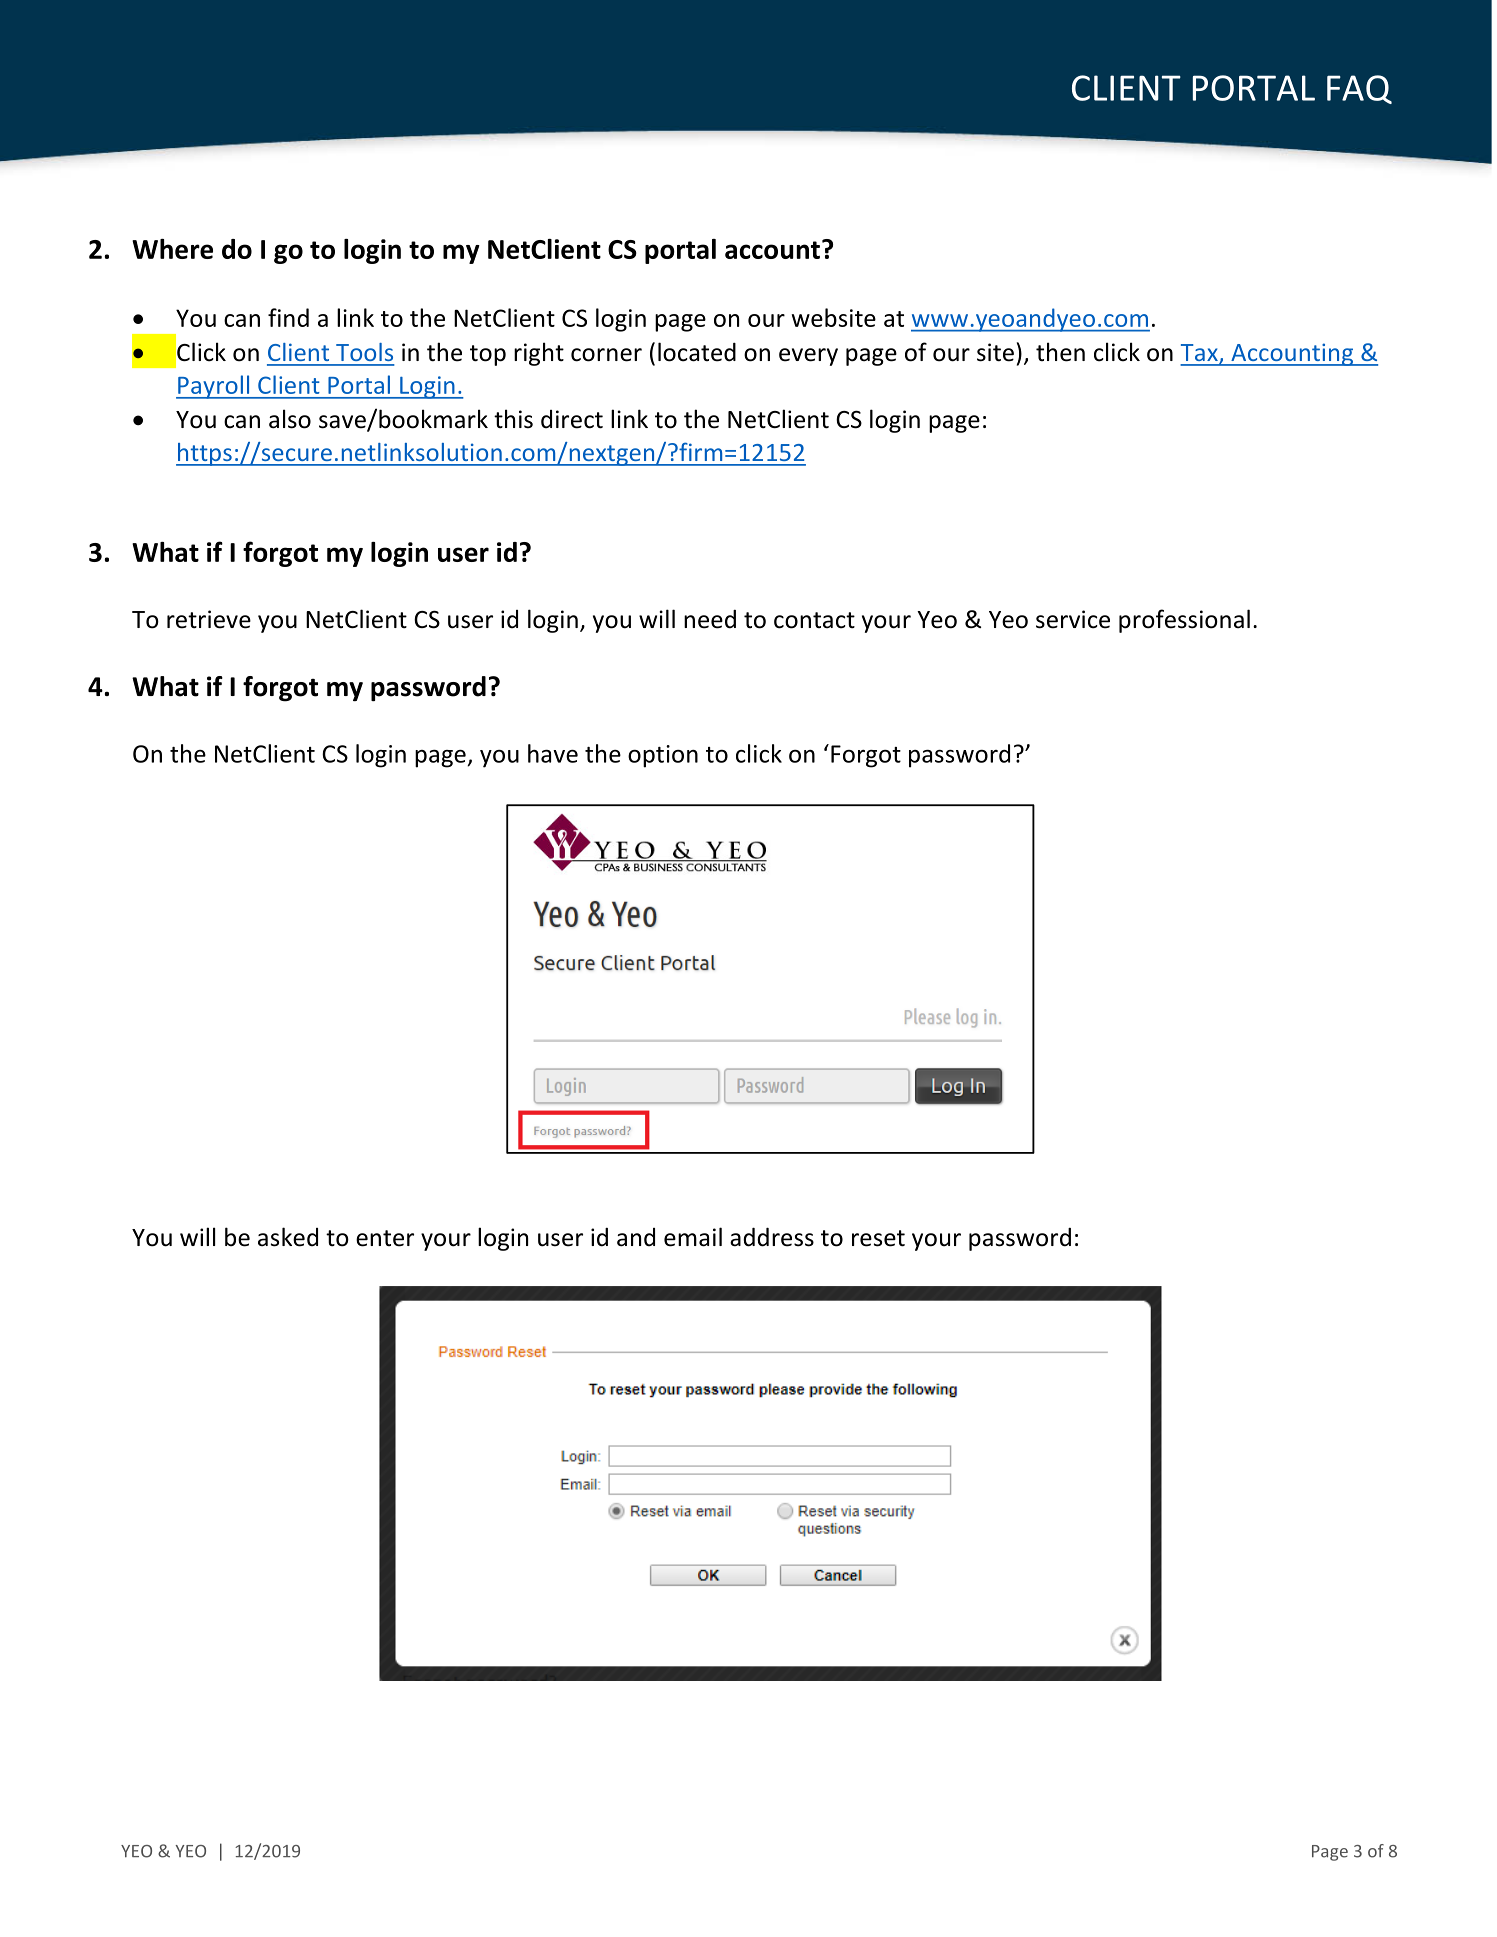  What do you see at coordinates (1359, 89) in the document?
I see `FAQ` at bounding box center [1359, 89].
